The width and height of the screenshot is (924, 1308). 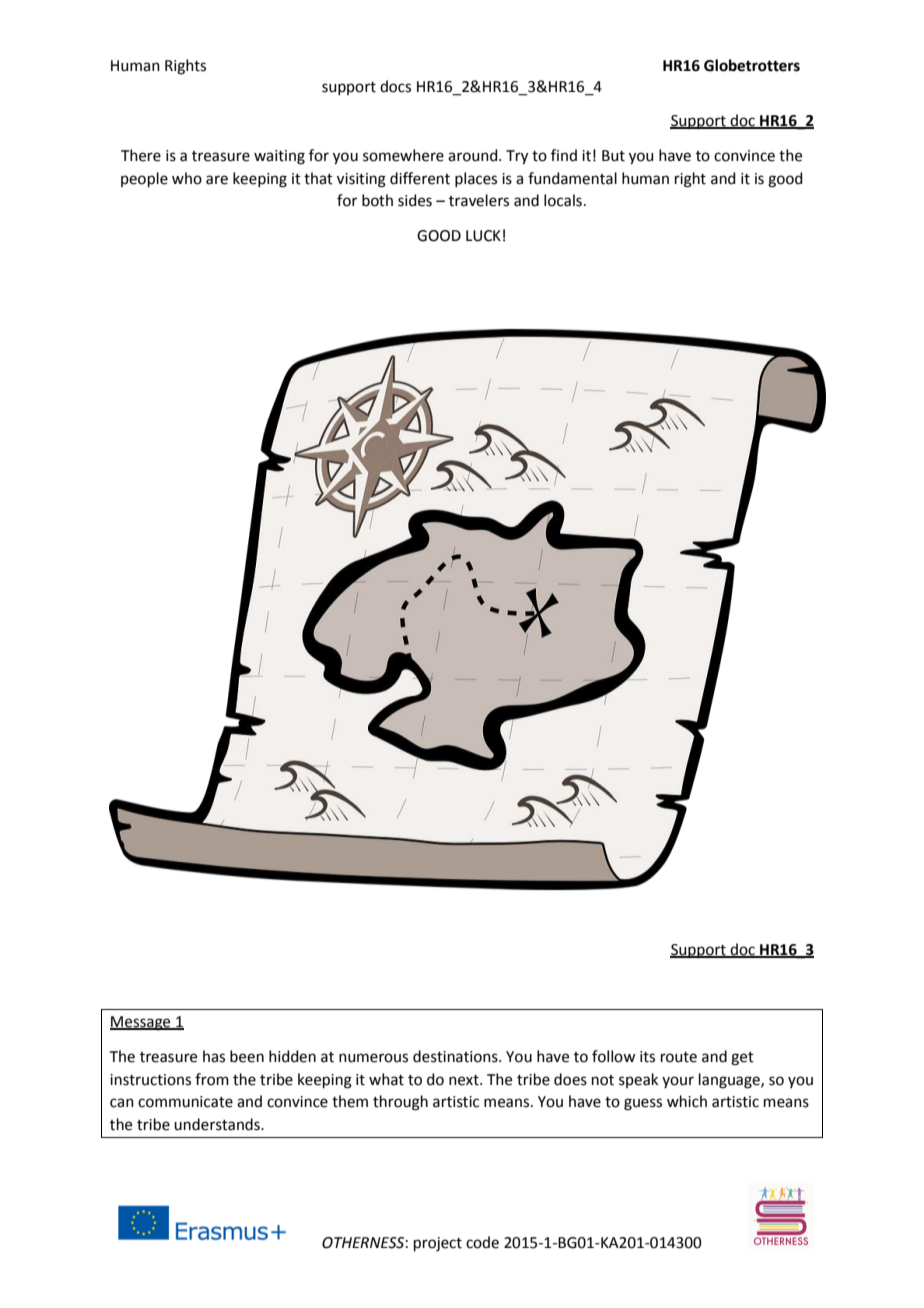 I want to click on understands, so click(x=218, y=1124).
